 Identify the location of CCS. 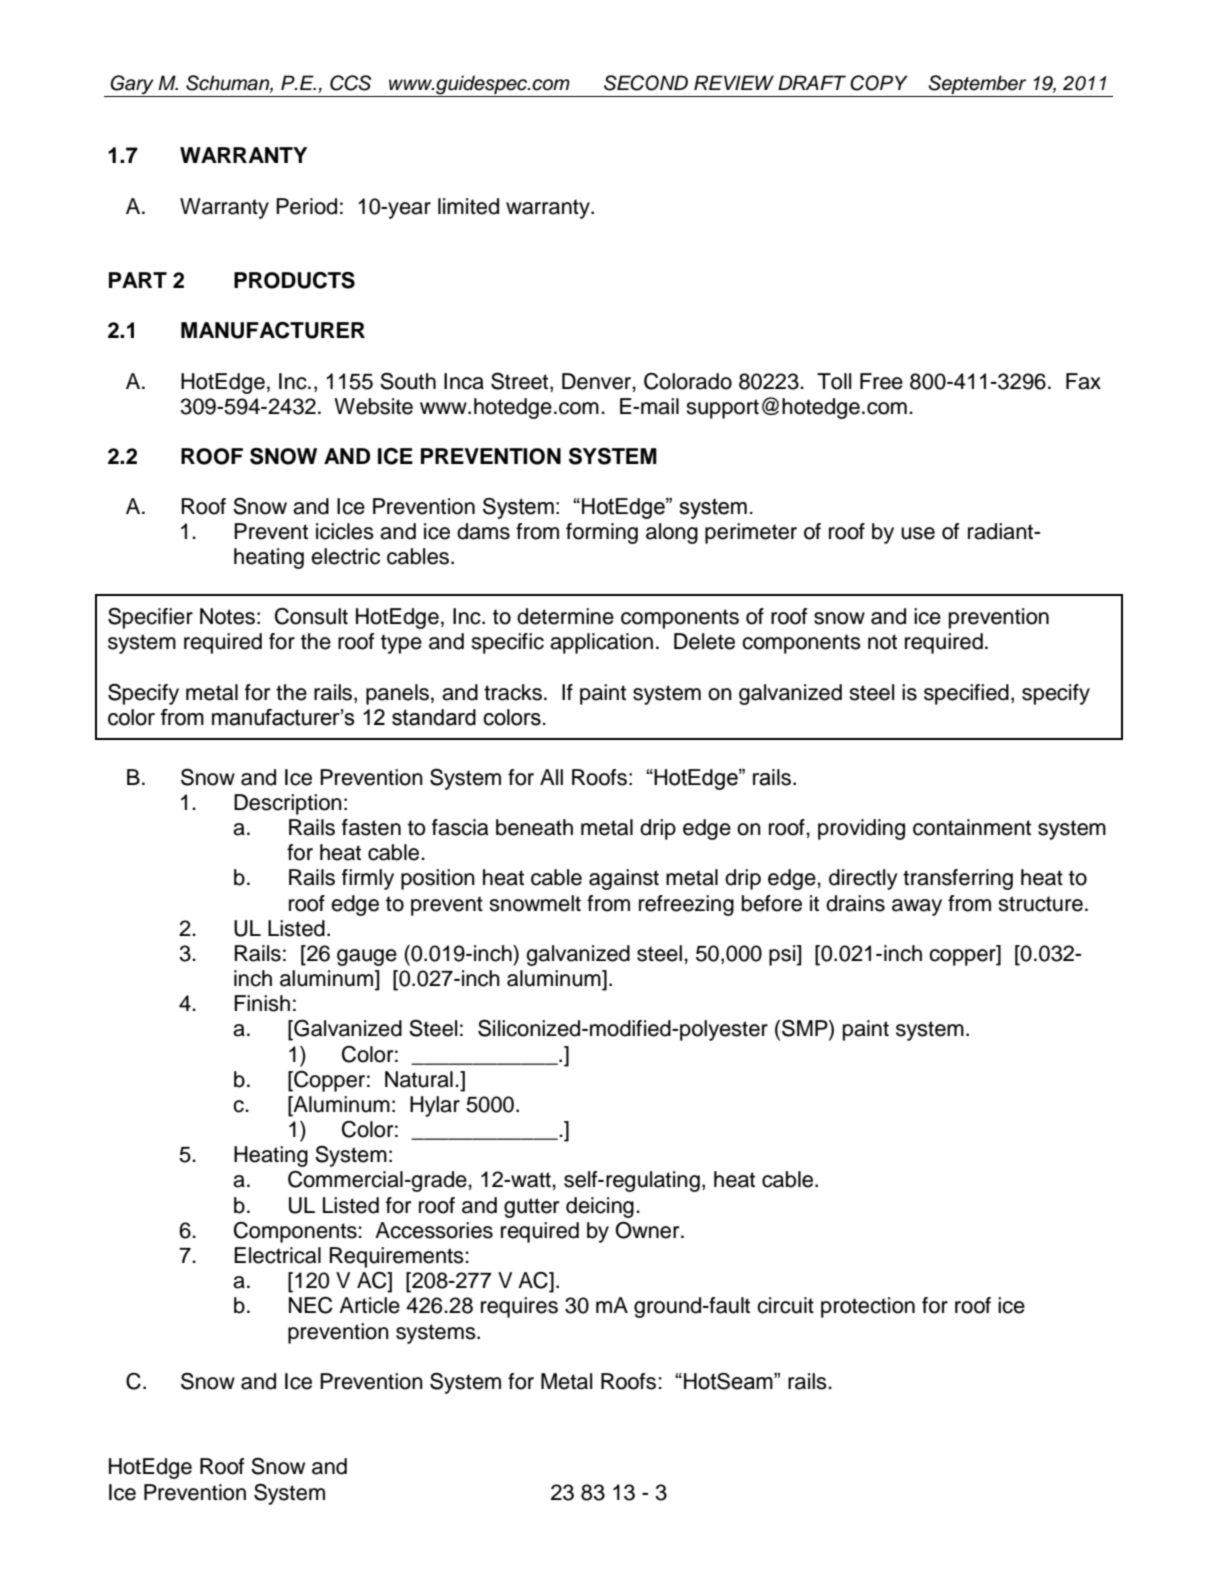
(350, 83).
